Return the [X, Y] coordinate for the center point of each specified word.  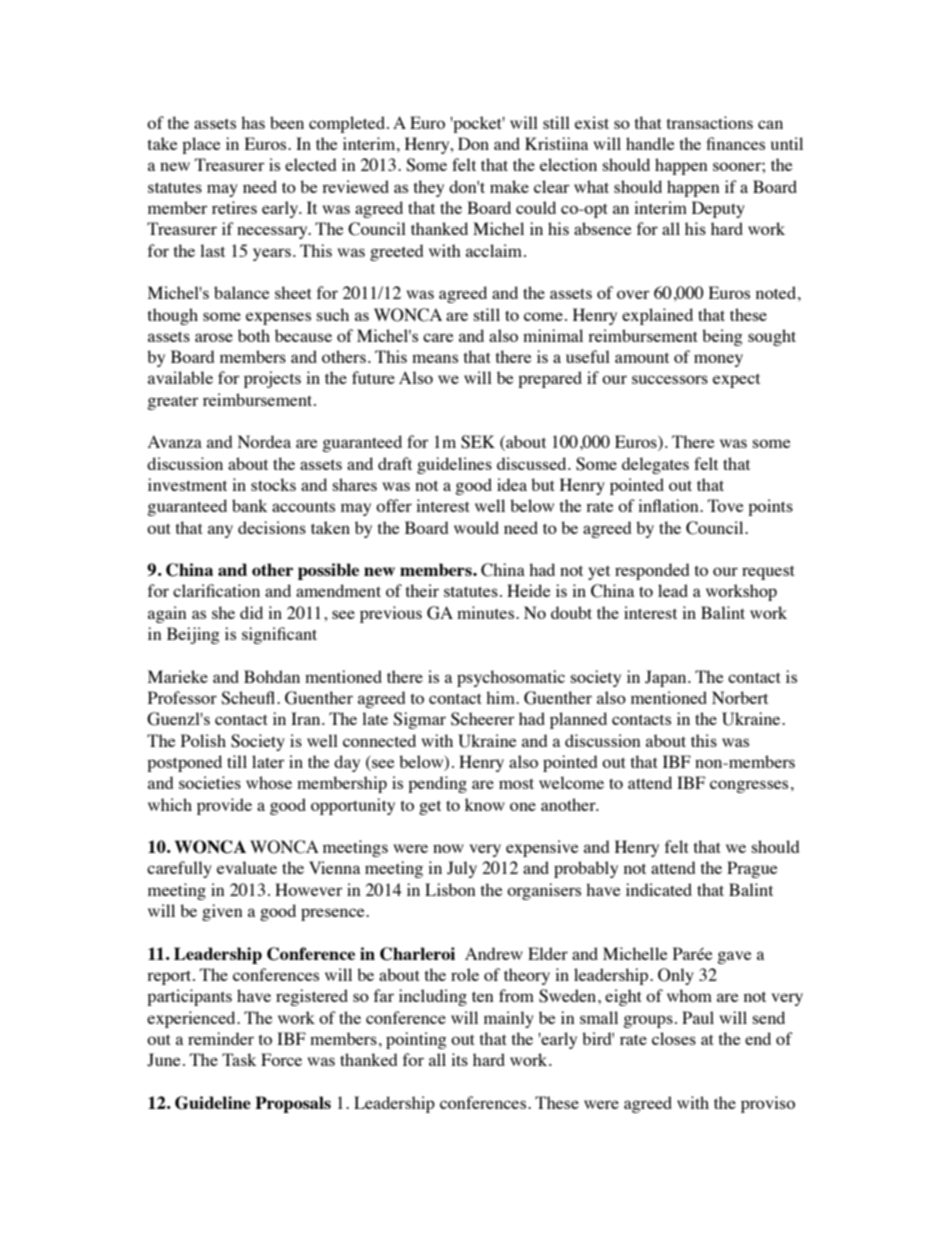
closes [674, 1038]
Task [239, 1059]
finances [736, 143]
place [201, 145]
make [509, 186]
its [459, 1059]
